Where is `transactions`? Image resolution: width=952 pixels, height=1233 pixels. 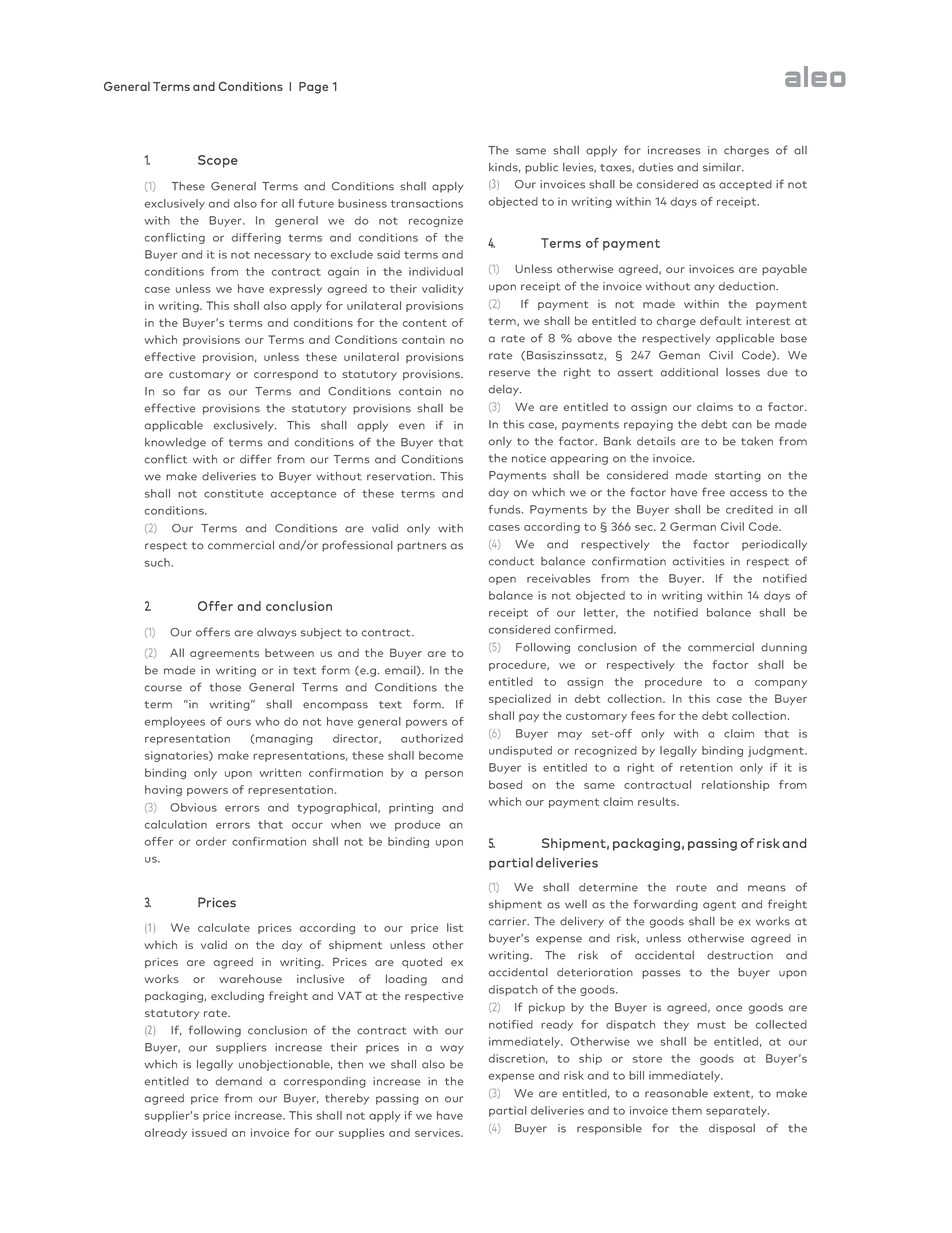
transactions is located at coordinates (427, 203).
